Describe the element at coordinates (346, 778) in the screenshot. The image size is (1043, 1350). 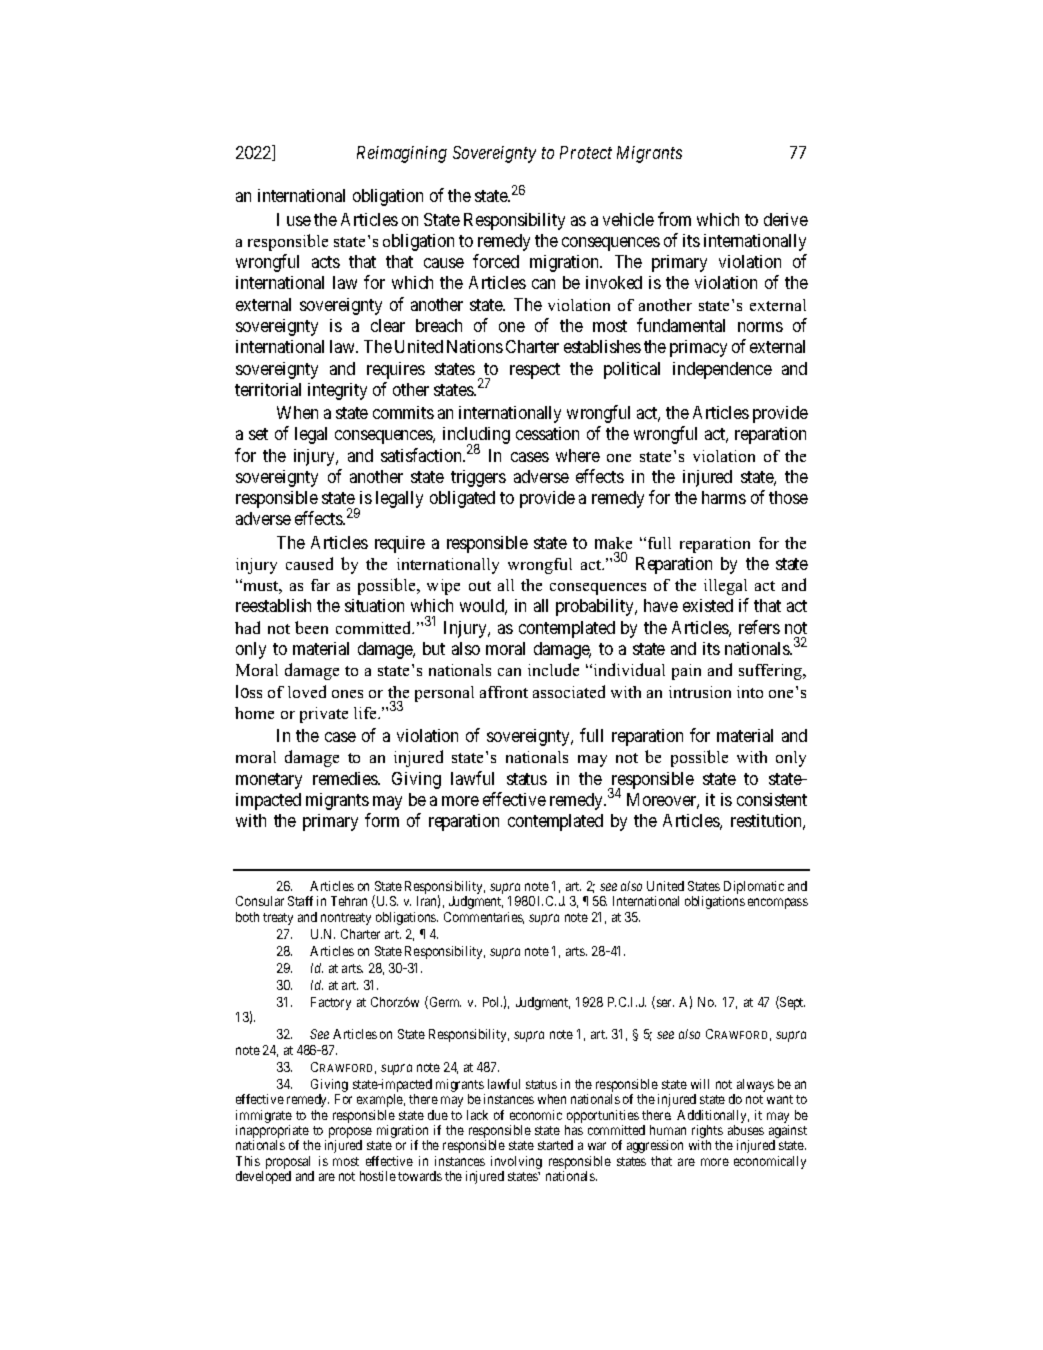
I see `remedies` at that location.
